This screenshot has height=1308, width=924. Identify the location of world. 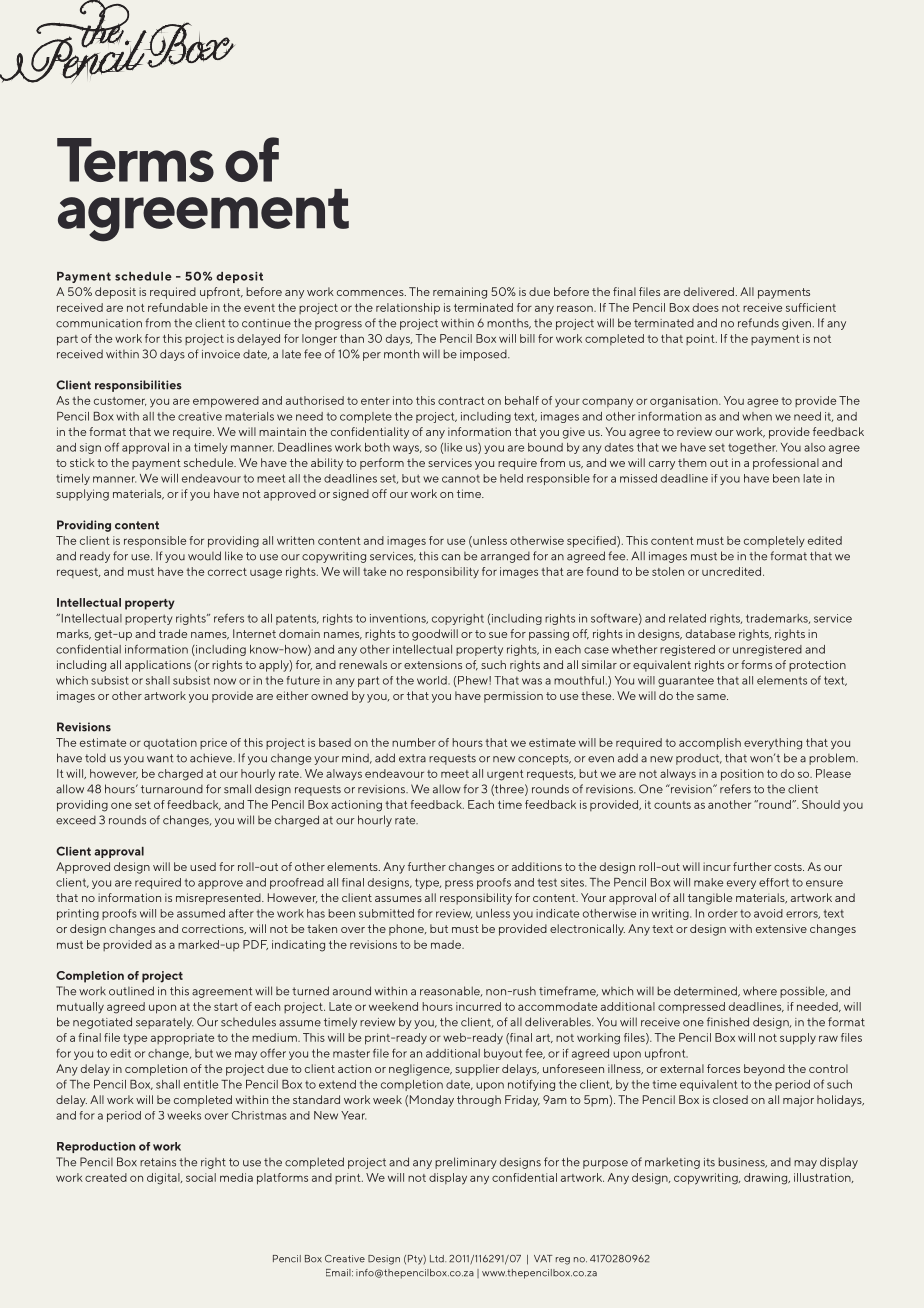
(433, 680).
